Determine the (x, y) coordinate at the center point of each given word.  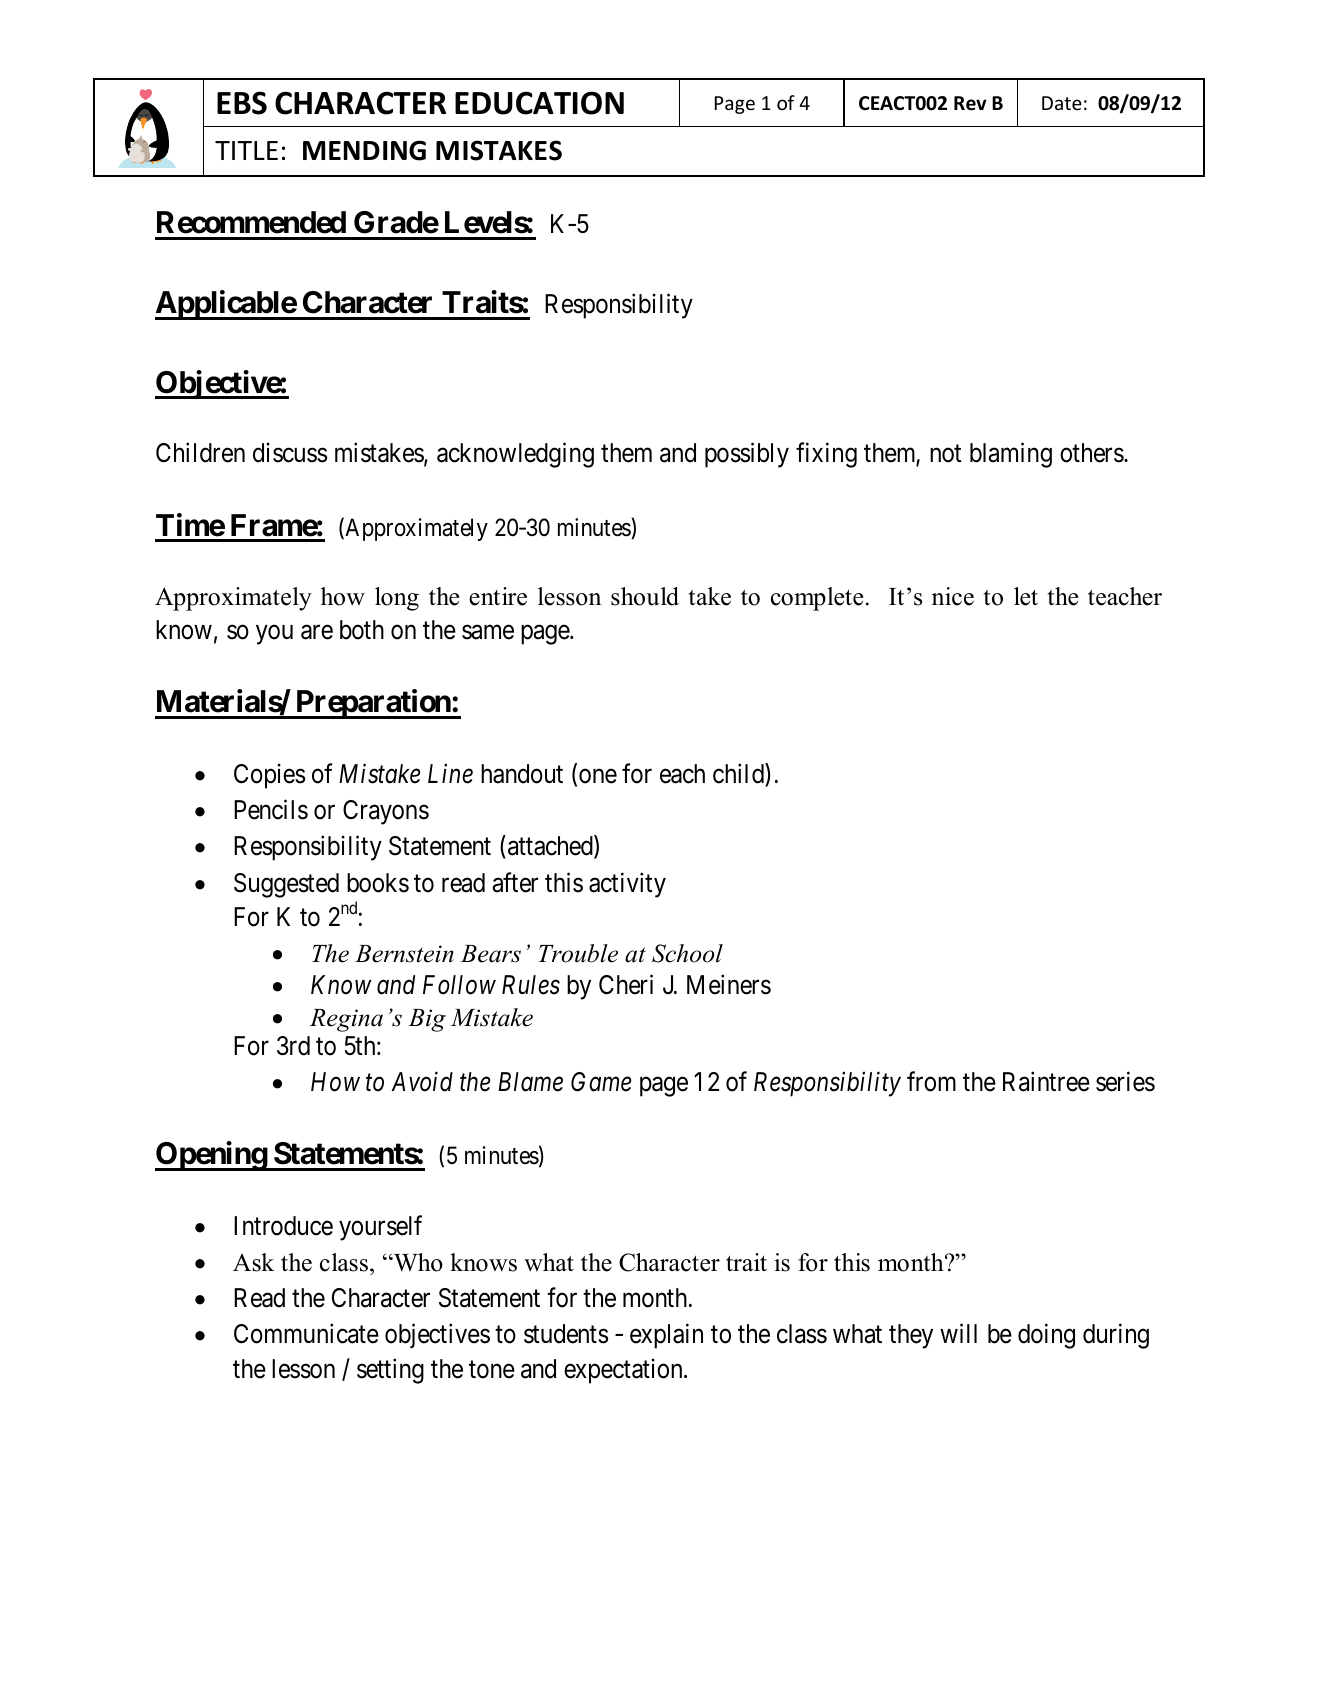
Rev (970, 103)
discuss (290, 452)
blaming (1011, 455)
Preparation (372, 704)
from (931, 1081)
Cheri (626, 984)
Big (427, 1020)
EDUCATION (539, 103)
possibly (747, 455)
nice (953, 596)
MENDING (364, 150)
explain (666, 1336)
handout (522, 774)
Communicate (306, 1334)
